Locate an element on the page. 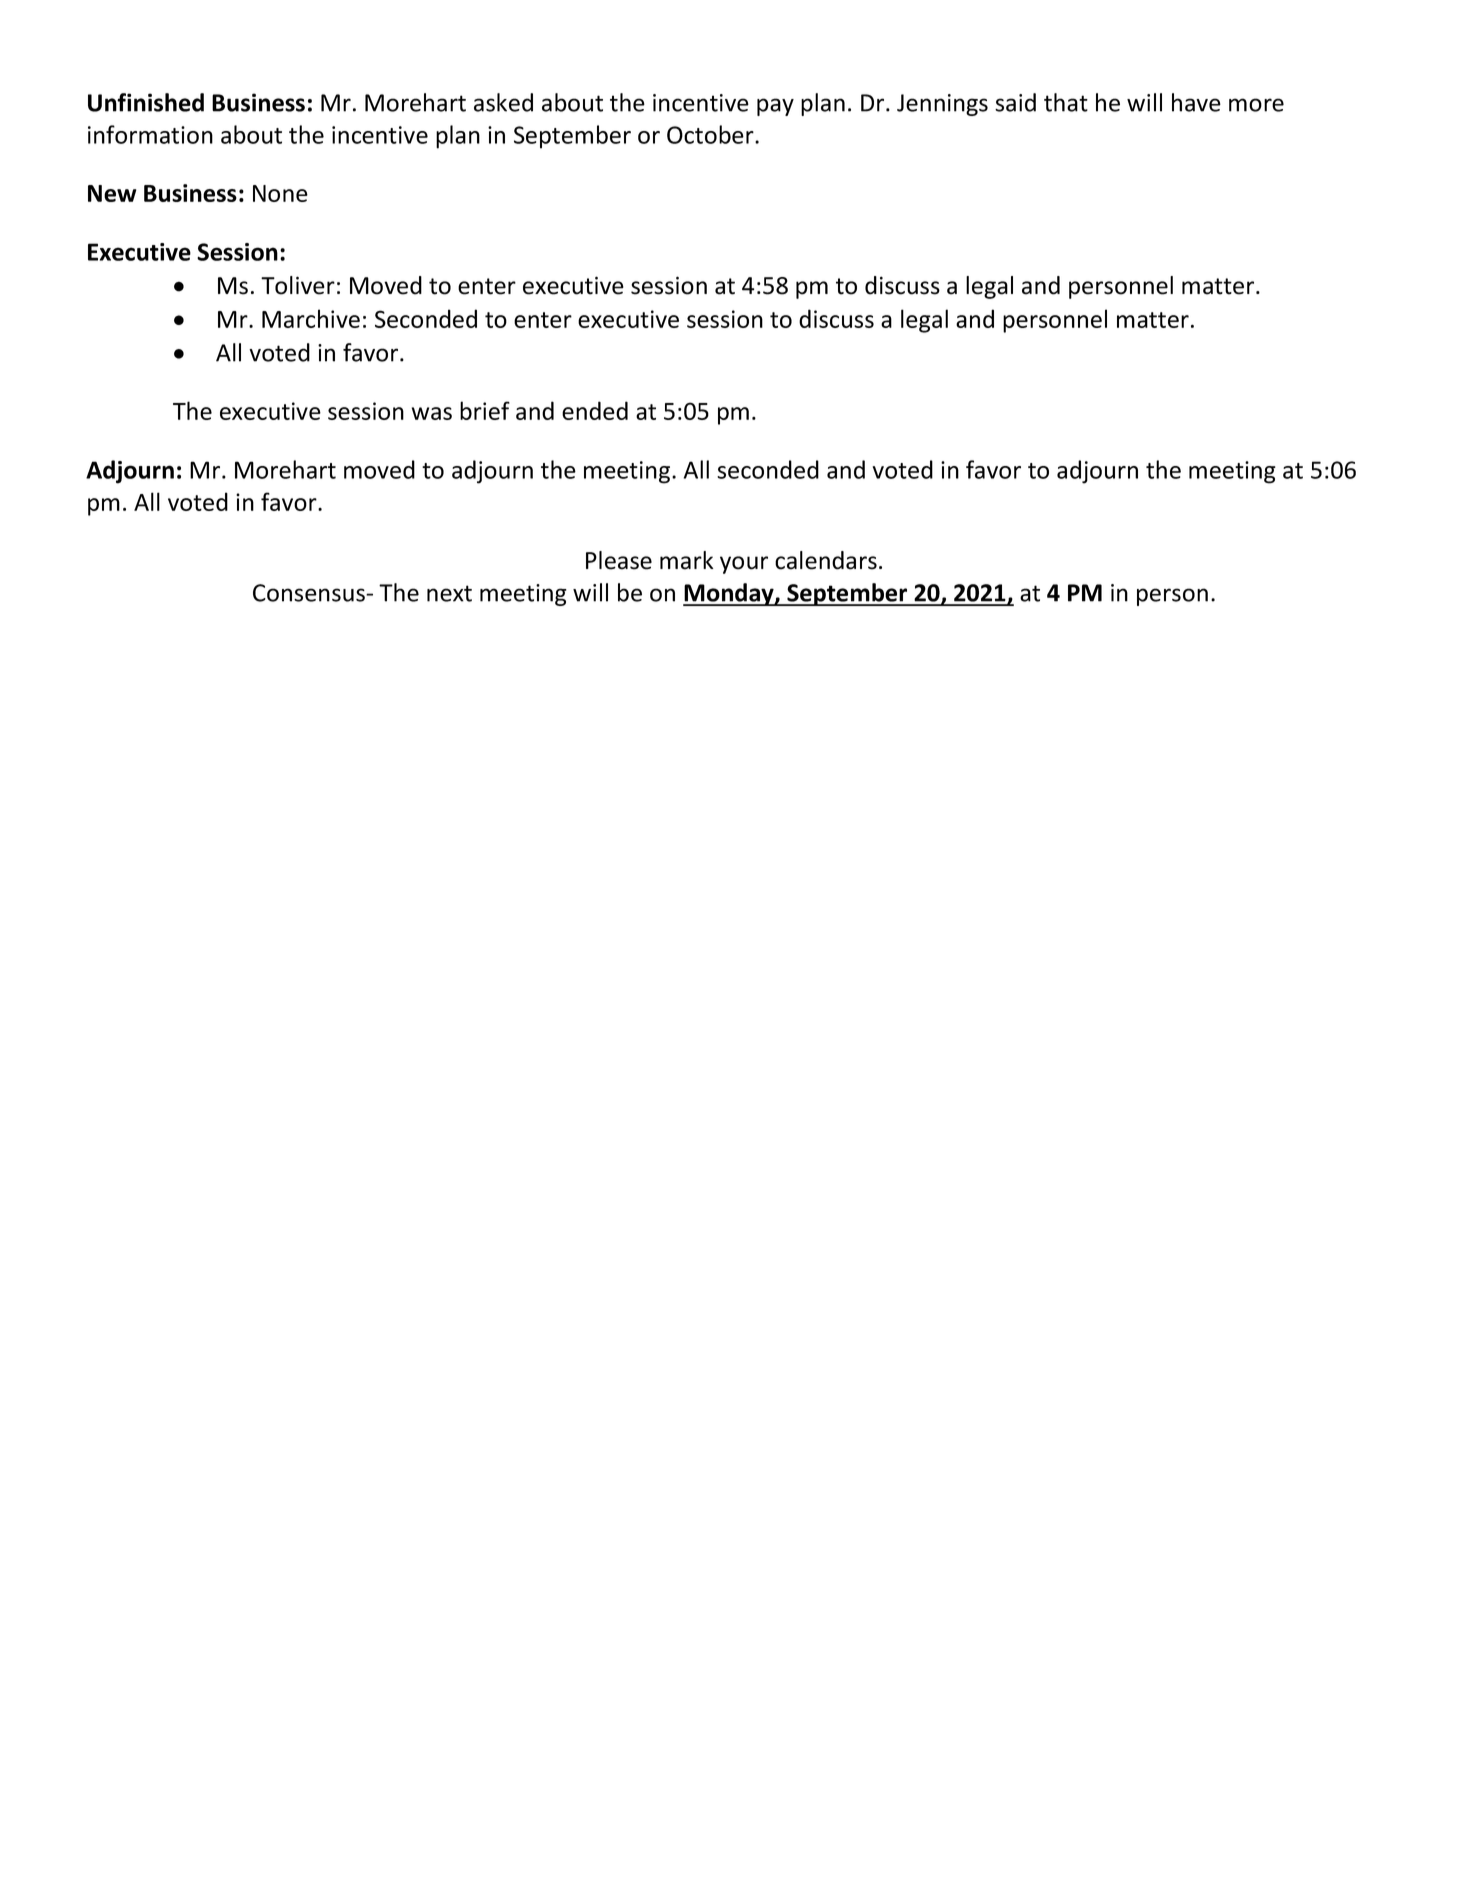 Image resolution: width=1468 pixels, height=1899 pixels. October is located at coordinates (711, 134).
